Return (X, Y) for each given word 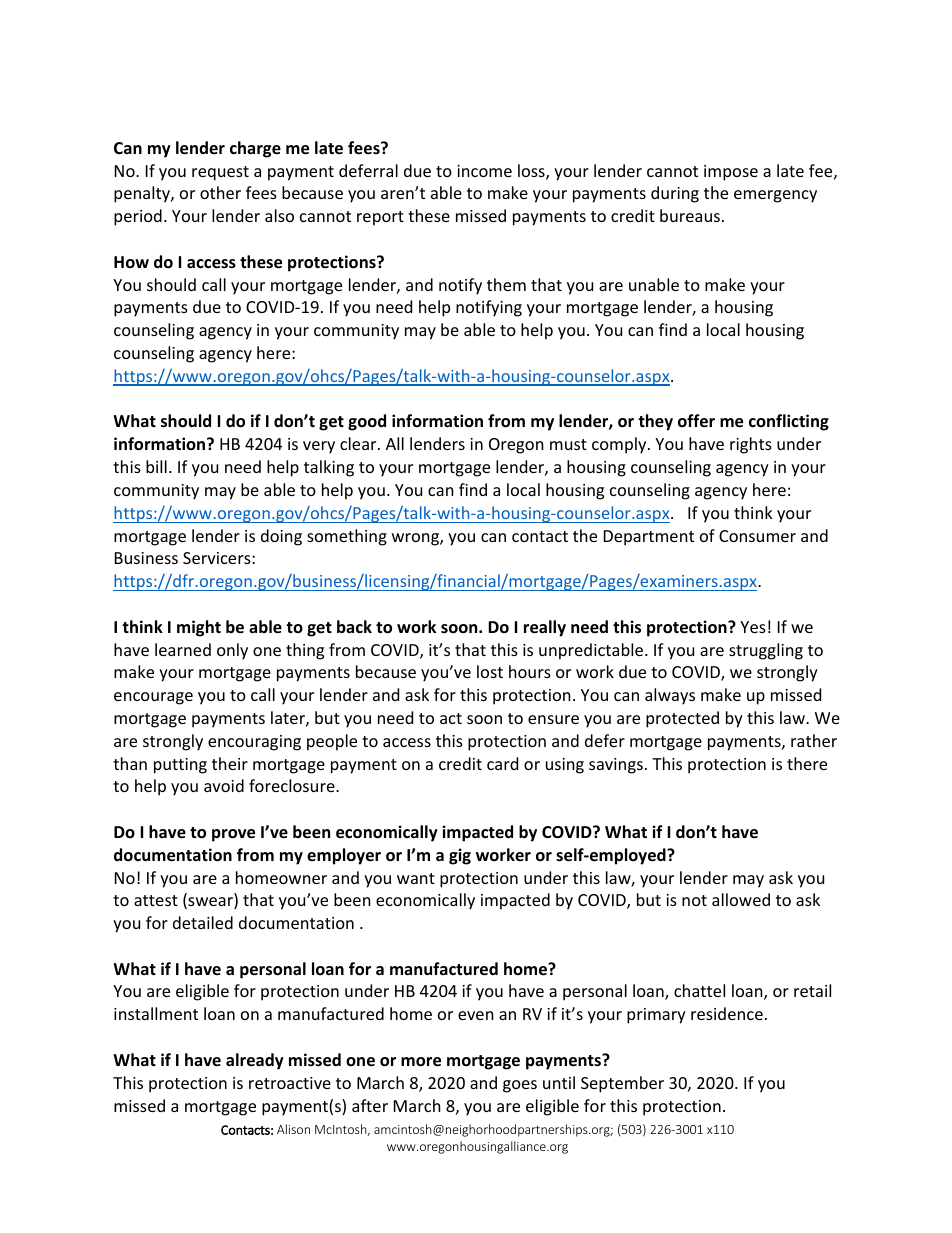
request (220, 173)
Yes (753, 627)
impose (731, 173)
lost (490, 671)
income (484, 171)
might (199, 628)
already (255, 1061)
